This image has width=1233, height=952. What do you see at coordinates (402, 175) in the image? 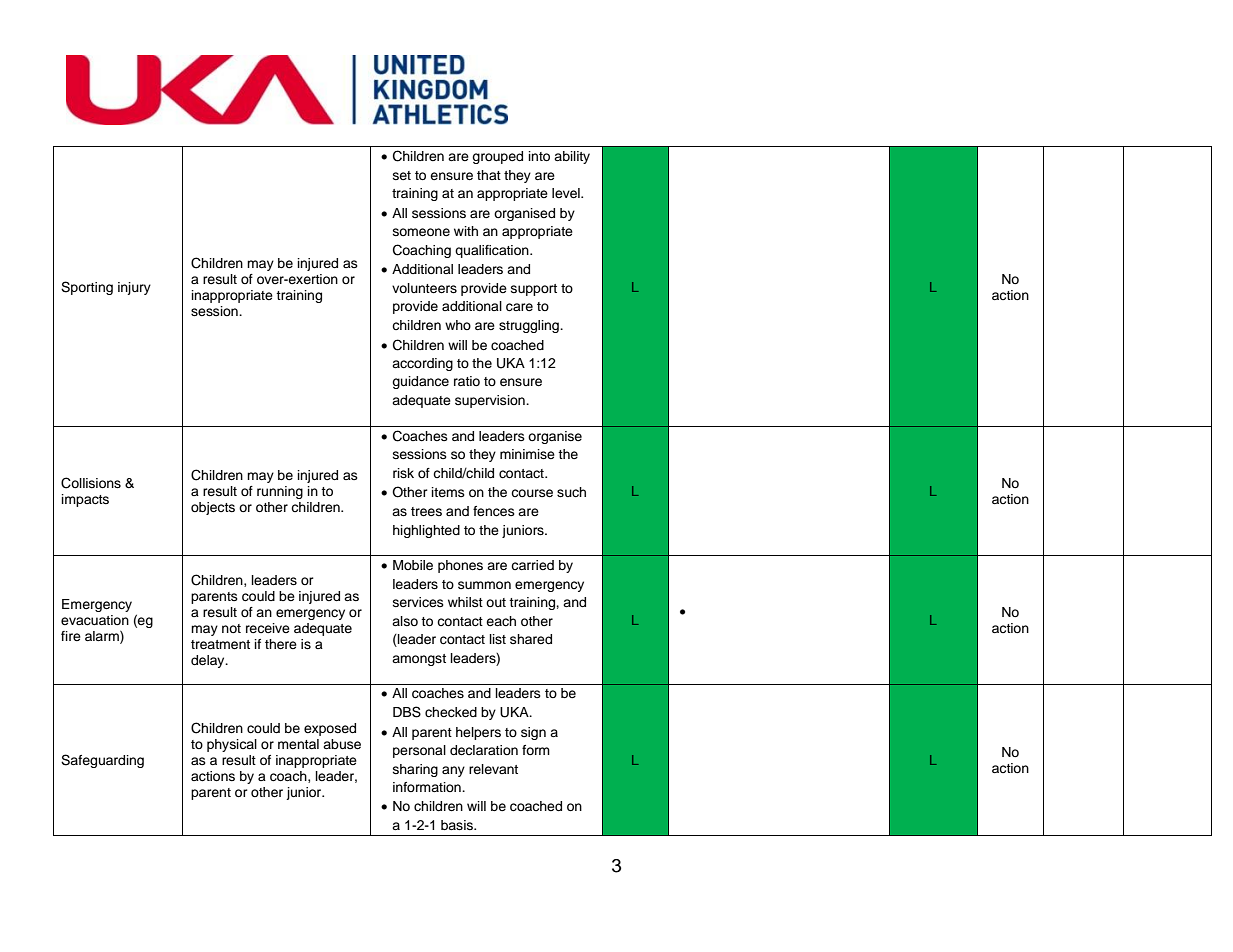
I see `set` at bounding box center [402, 175].
